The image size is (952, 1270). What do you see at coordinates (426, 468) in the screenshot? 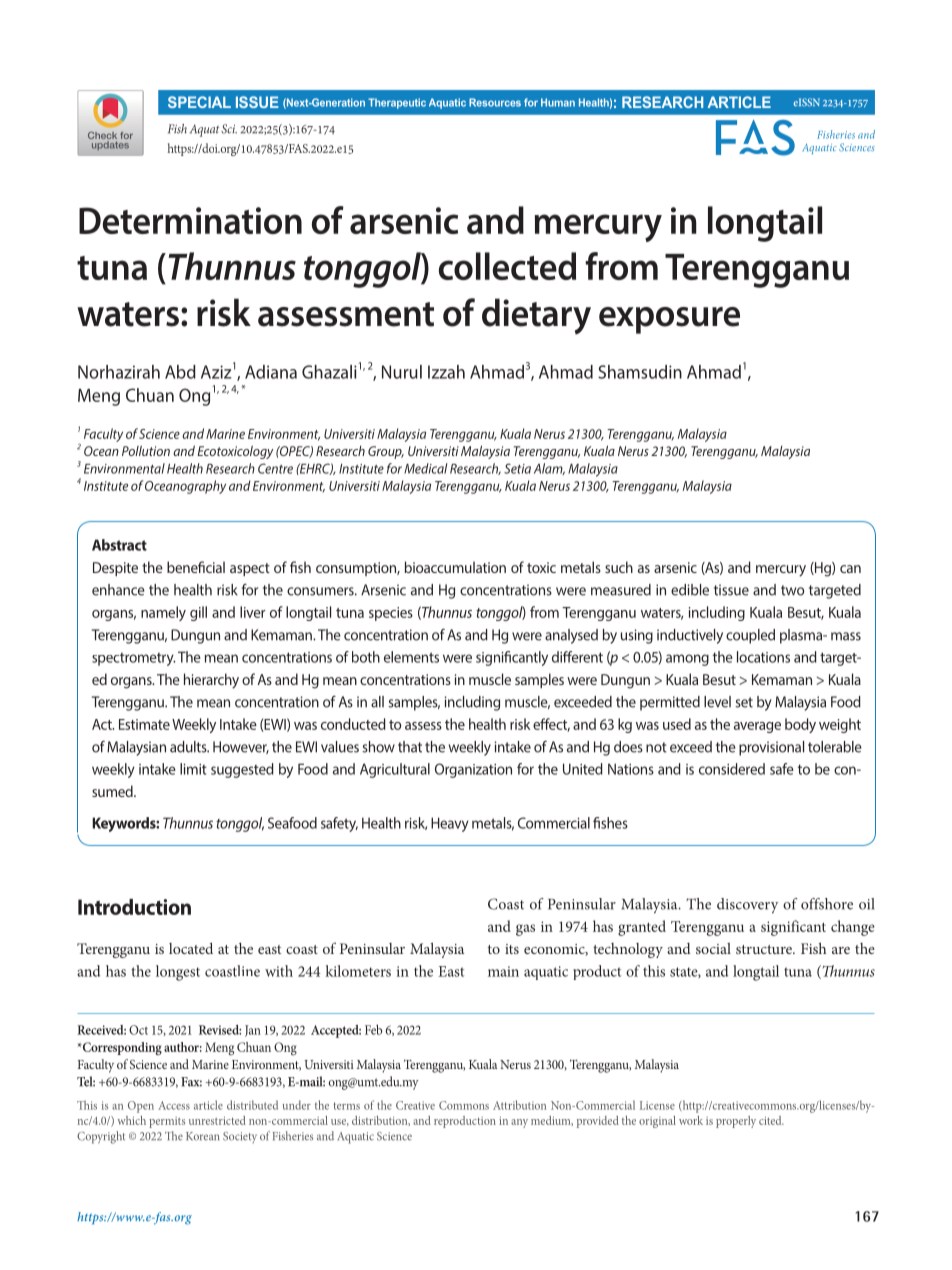
I see `Medical` at bounding box center [426, 468].
